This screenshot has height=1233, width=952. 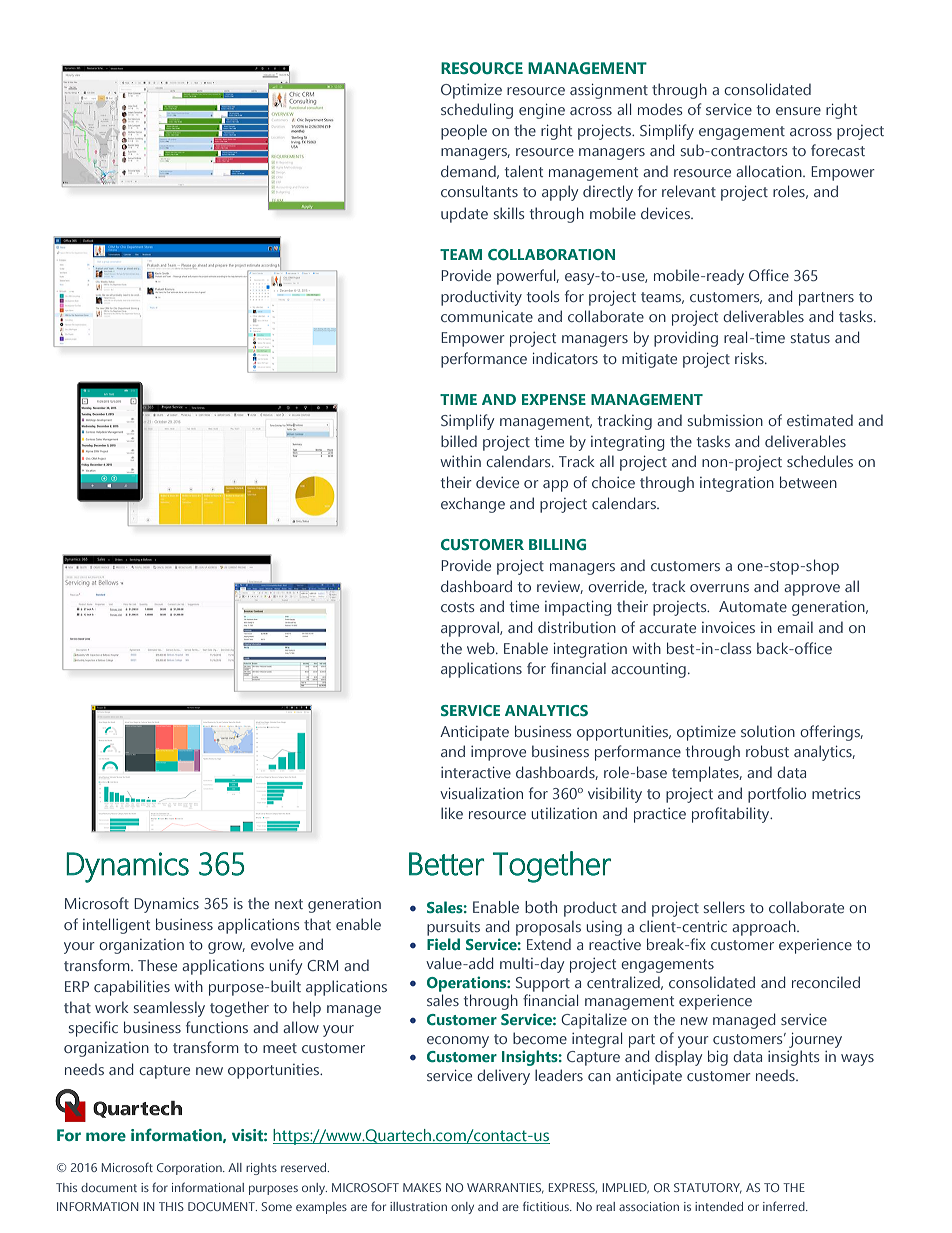 What do you see at coordinates (728, 627) in the screenshot?
I see `invoices` at bounding box center [728, 627].
